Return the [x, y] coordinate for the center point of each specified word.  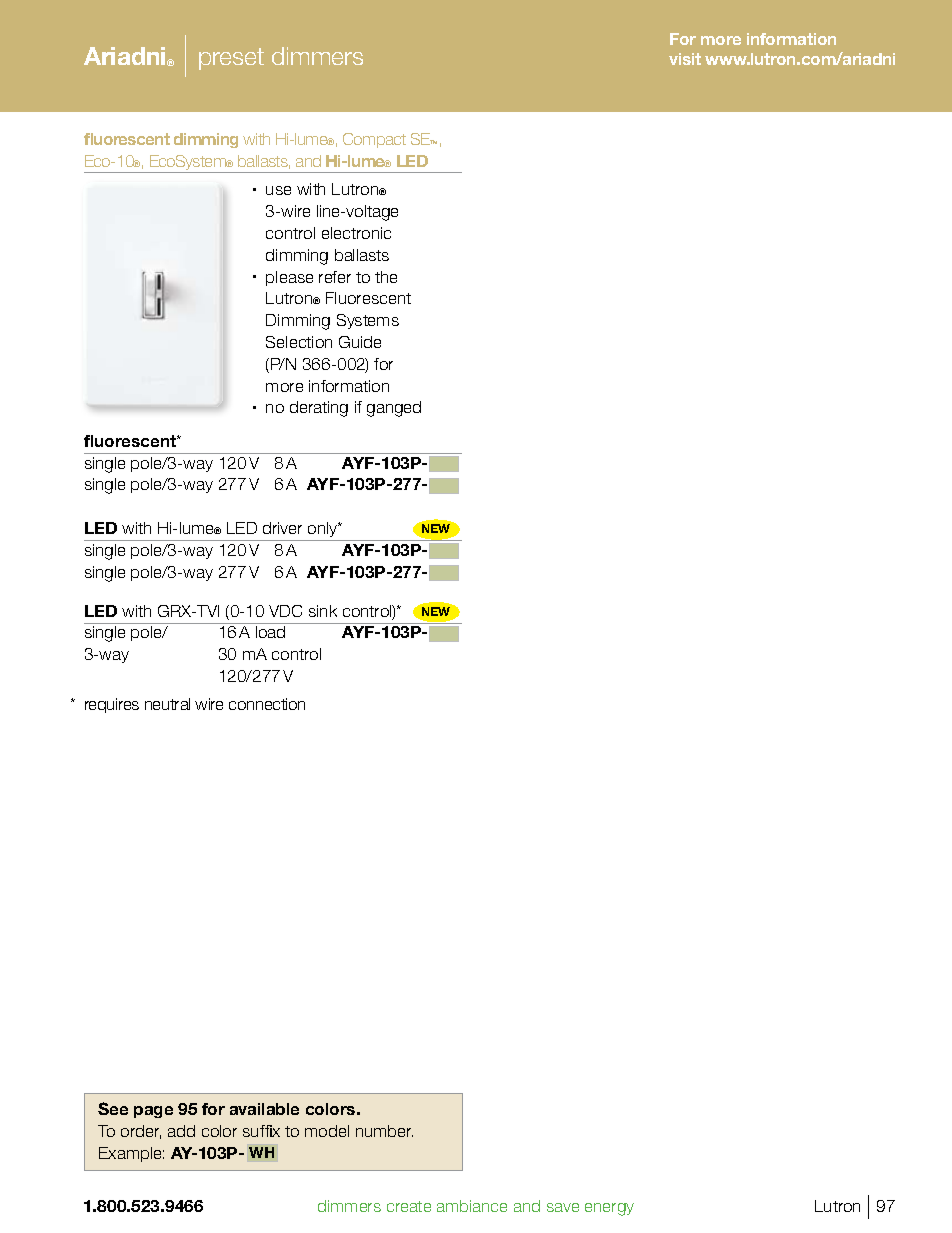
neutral [167, 704]
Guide [360, 342]
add [181, 1131]
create [409, 1206]
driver [282, 528]
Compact [374, 140]
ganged [394, 409]
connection [267, 704]
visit [685, 59]
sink [323, 611]
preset [231, 59]
